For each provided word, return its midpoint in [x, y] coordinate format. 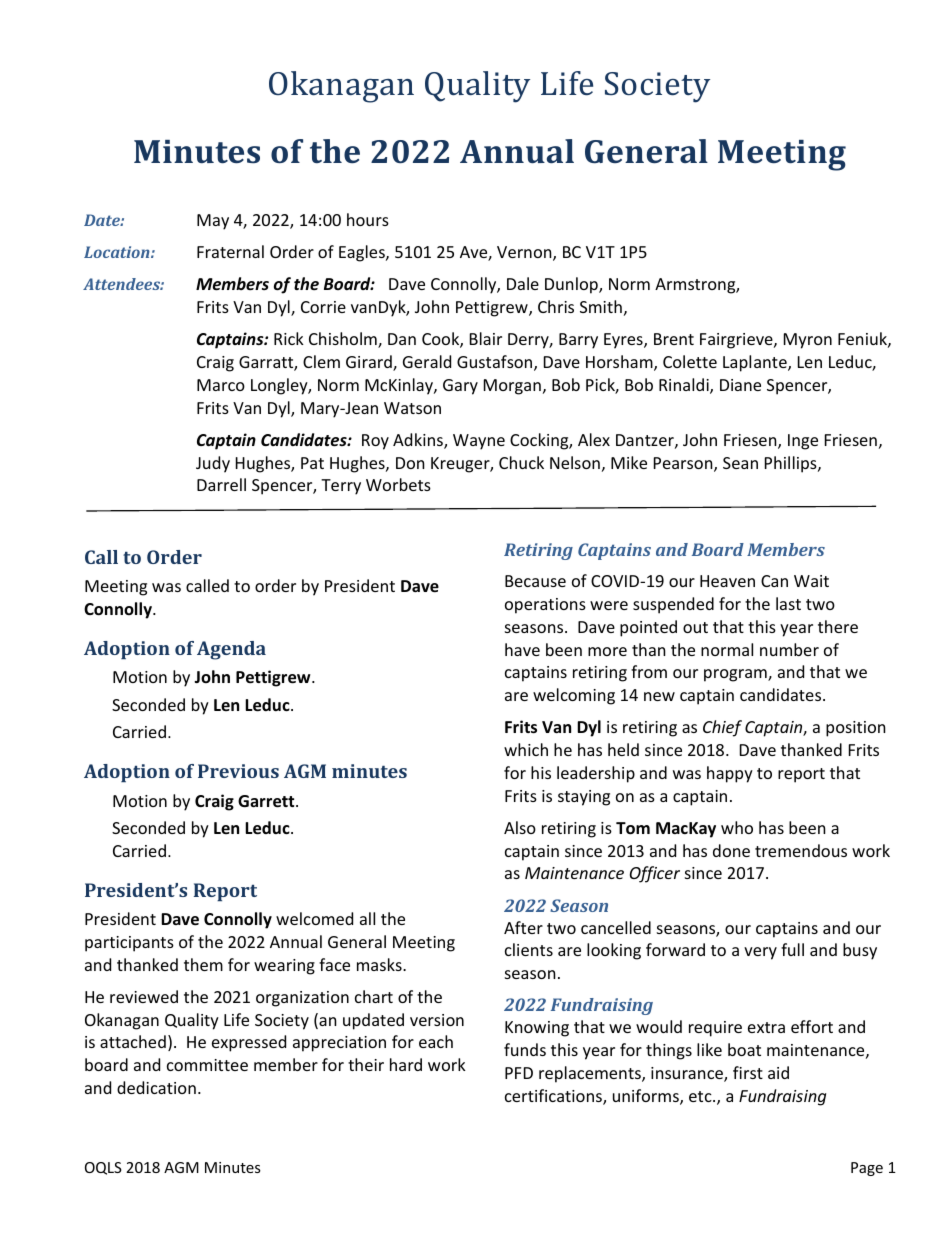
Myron [808, 341]
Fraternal [230, 251]
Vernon [525, 253]
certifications [554, 1097]
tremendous [801, 850]
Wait [811, 581]
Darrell [221, 484]
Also [520, 827]
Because [535, 581]
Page [867, 1169]
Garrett [267, 801]
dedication [156, 1087]
